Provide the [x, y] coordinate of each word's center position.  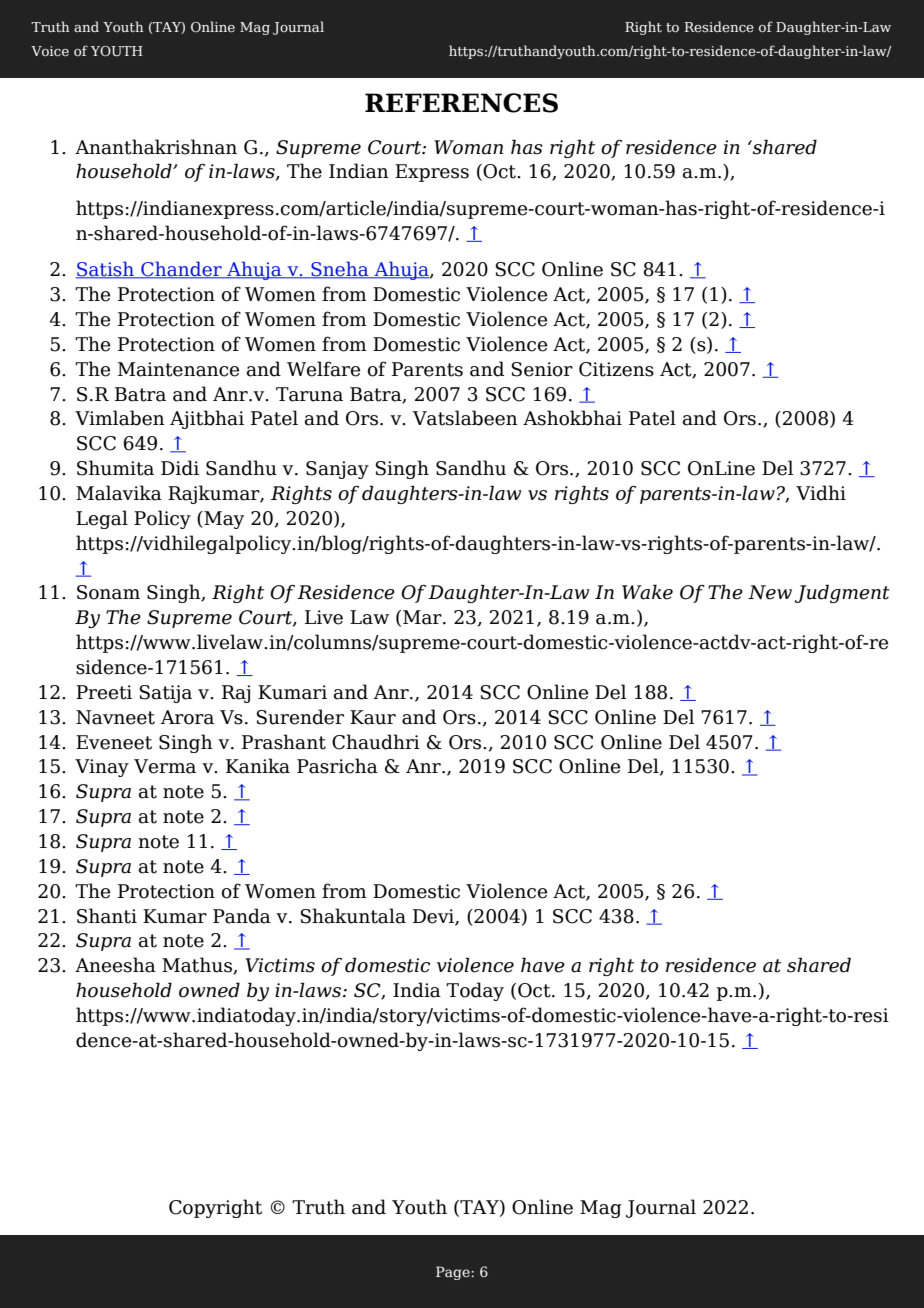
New [770, 592]
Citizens [616, 369]
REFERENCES [461, 103]
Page [454, 1273]
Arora [187, 717]
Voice [50, 51]
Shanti [107, 916]
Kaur [373, 717]
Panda [242, 916]
